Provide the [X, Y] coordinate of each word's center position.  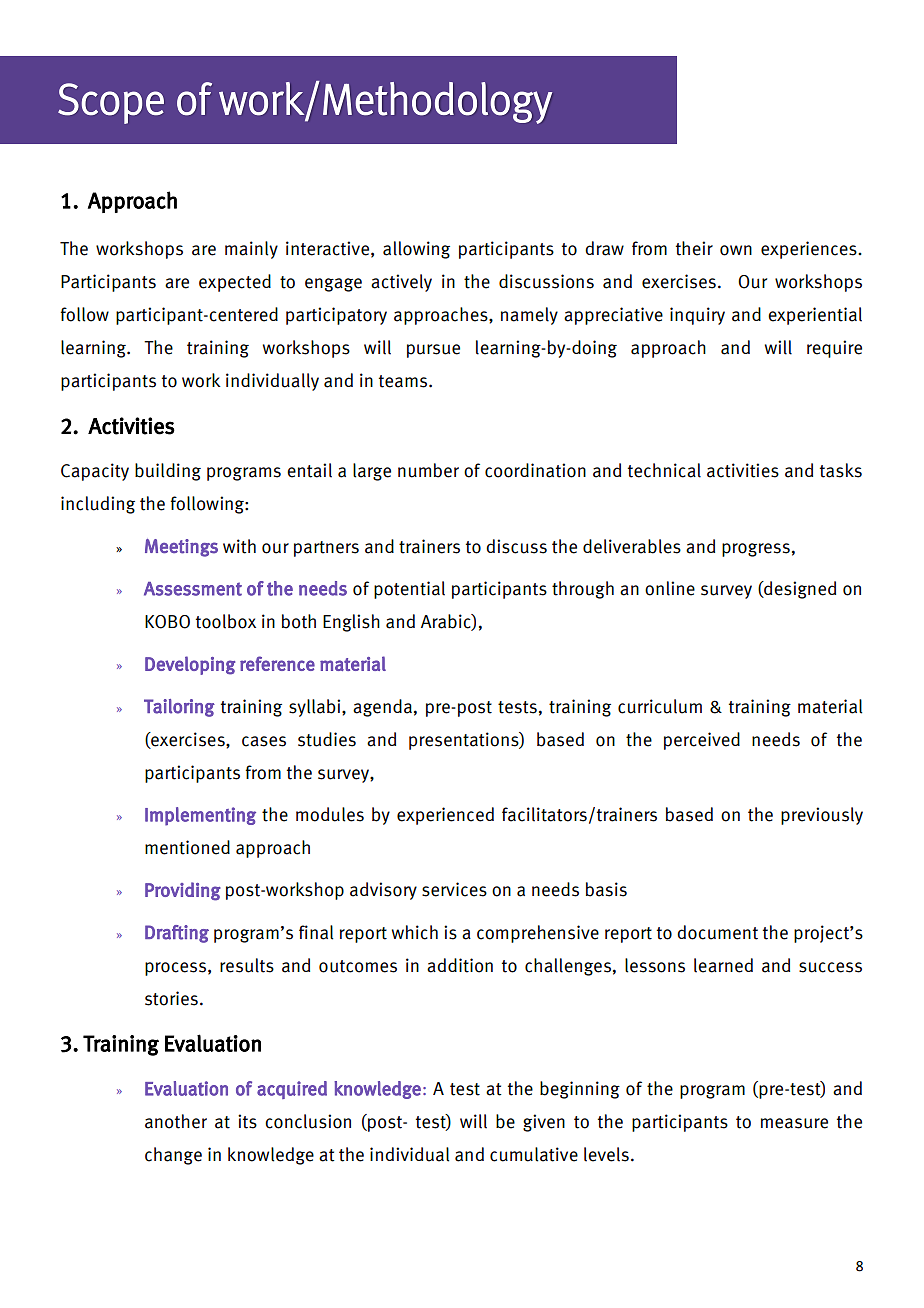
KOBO [167, 622]
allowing [416, 250]
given [544, 1123]
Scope [111, 103]
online [670, 588]
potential [409, 590]
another [176, 1121]
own [736, 250]
